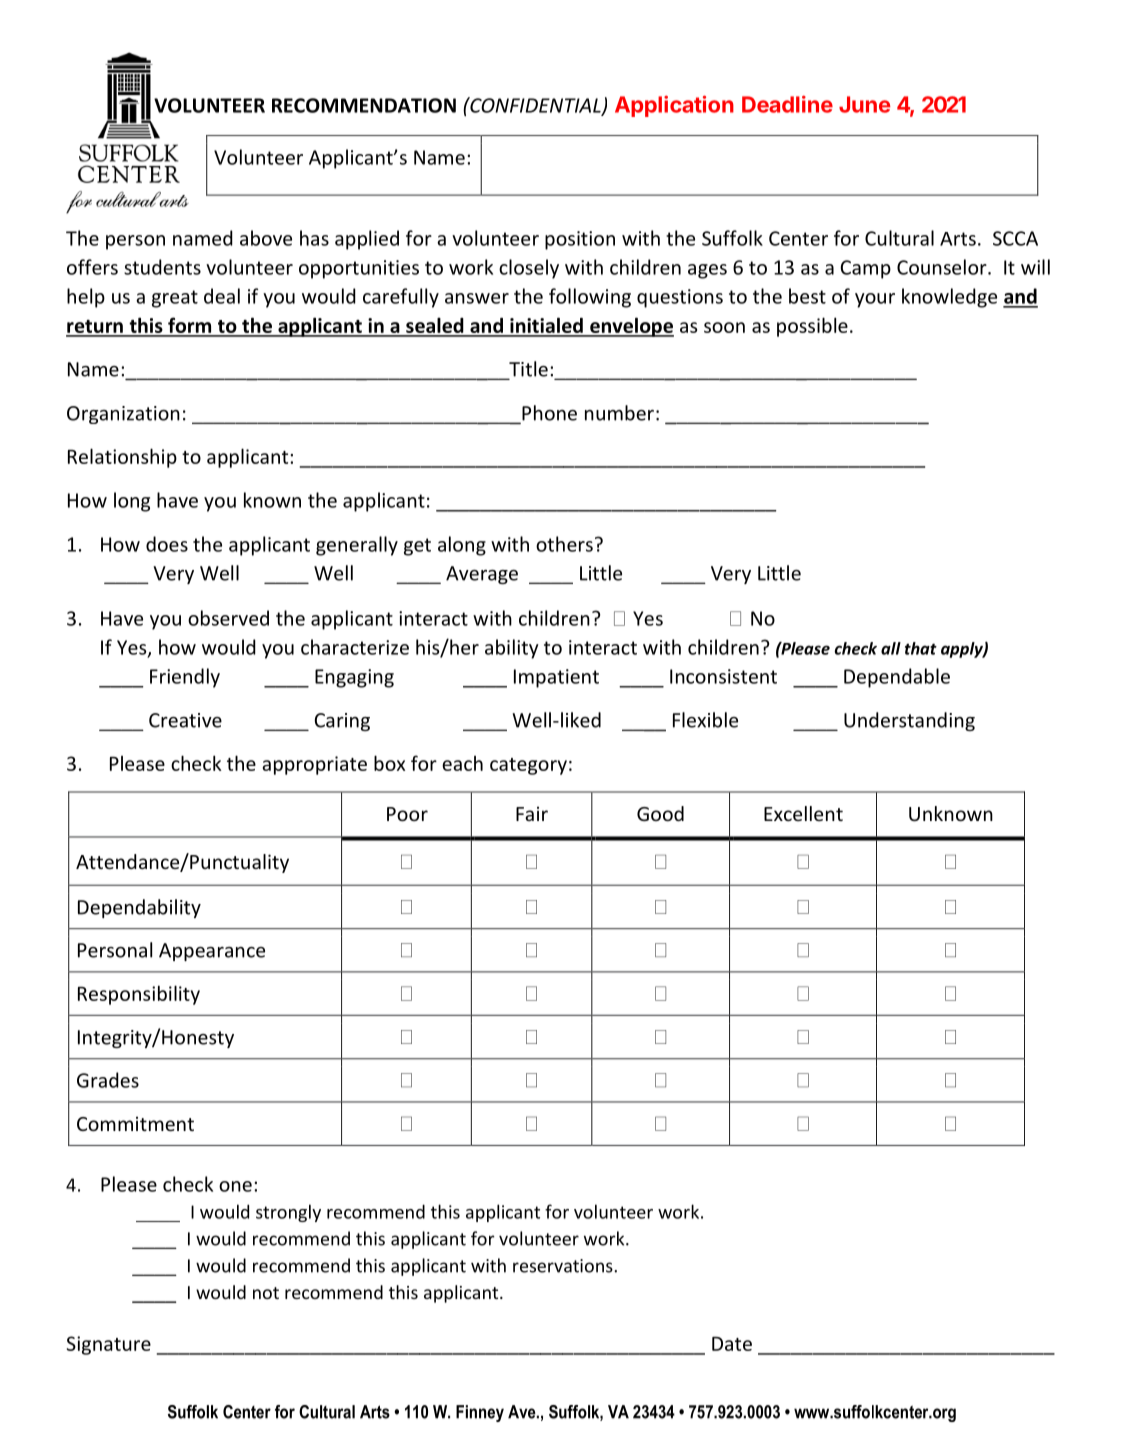 This image has height=1455, width=1124. What do you see at coordinates (864, 104) in the image?
I see `June` at bounding box center [864, 104].
